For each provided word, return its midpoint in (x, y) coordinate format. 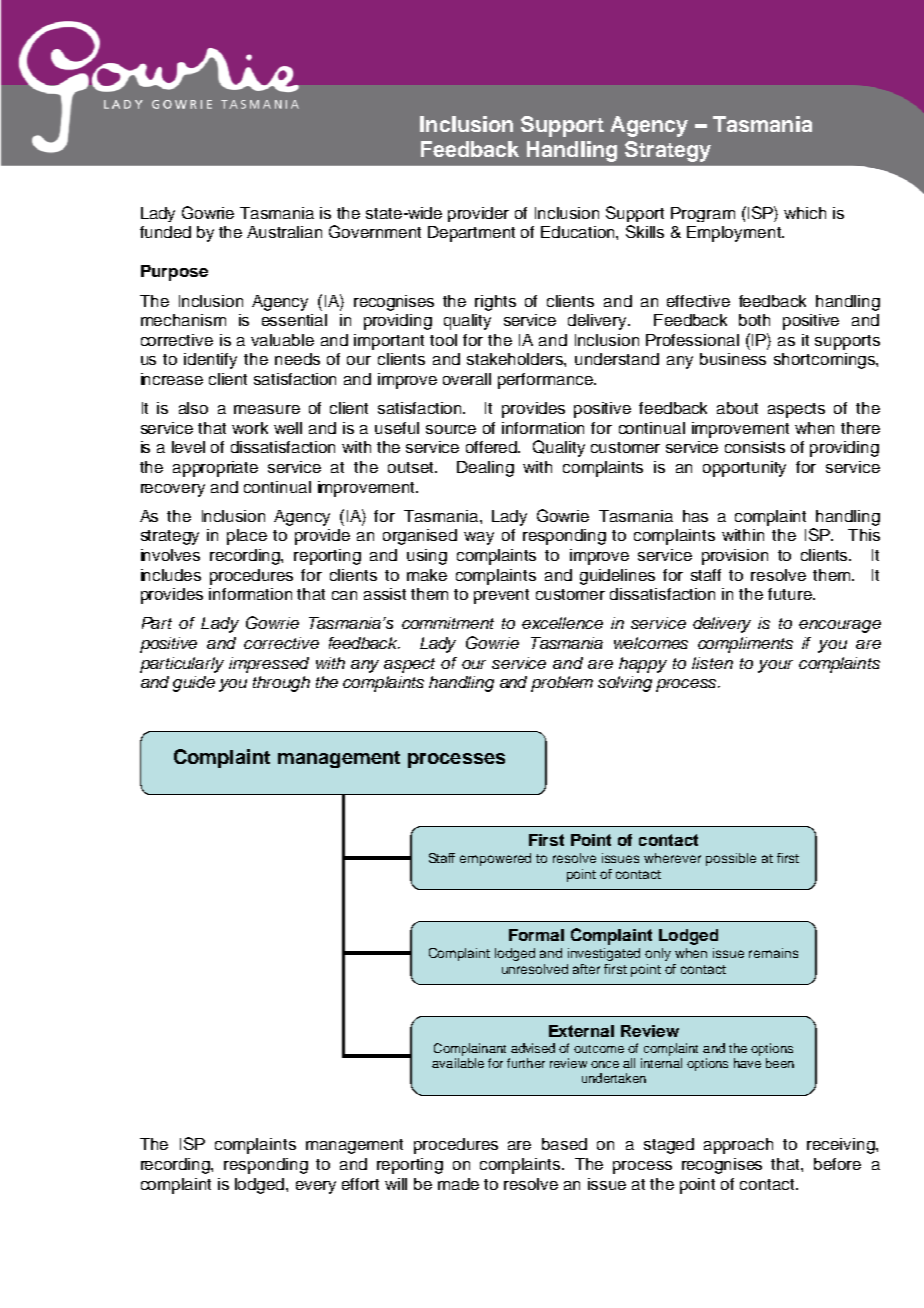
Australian (284, 232)
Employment (735, 234)
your (775, 666)
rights (495, 303)
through (281, 684)
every (316, 1187)
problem (562, 684)
